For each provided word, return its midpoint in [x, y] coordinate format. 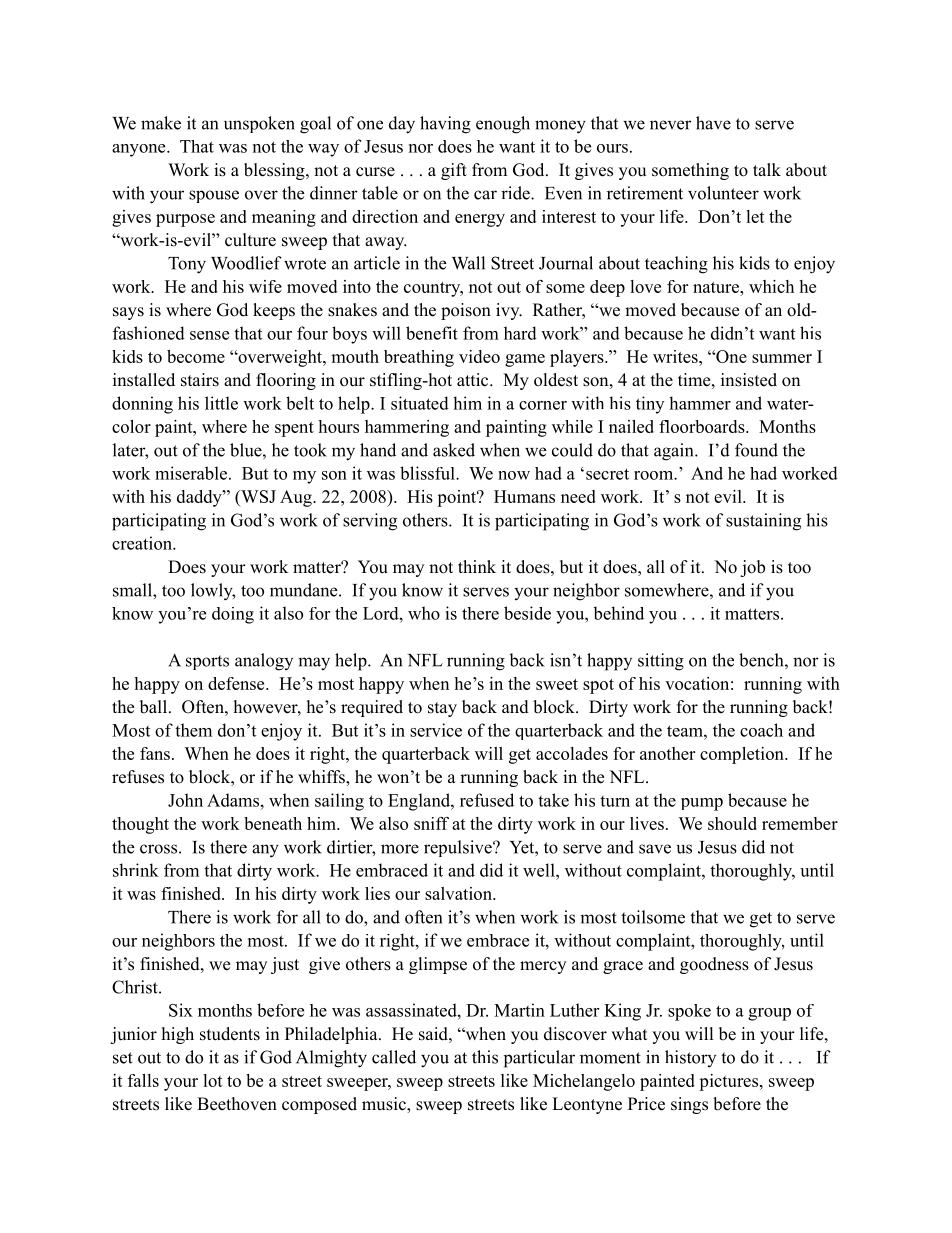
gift [454, 171]
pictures [728, 1082]
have [713, 123]
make [161, 123]
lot [213, 1080]
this [485, 1057]
